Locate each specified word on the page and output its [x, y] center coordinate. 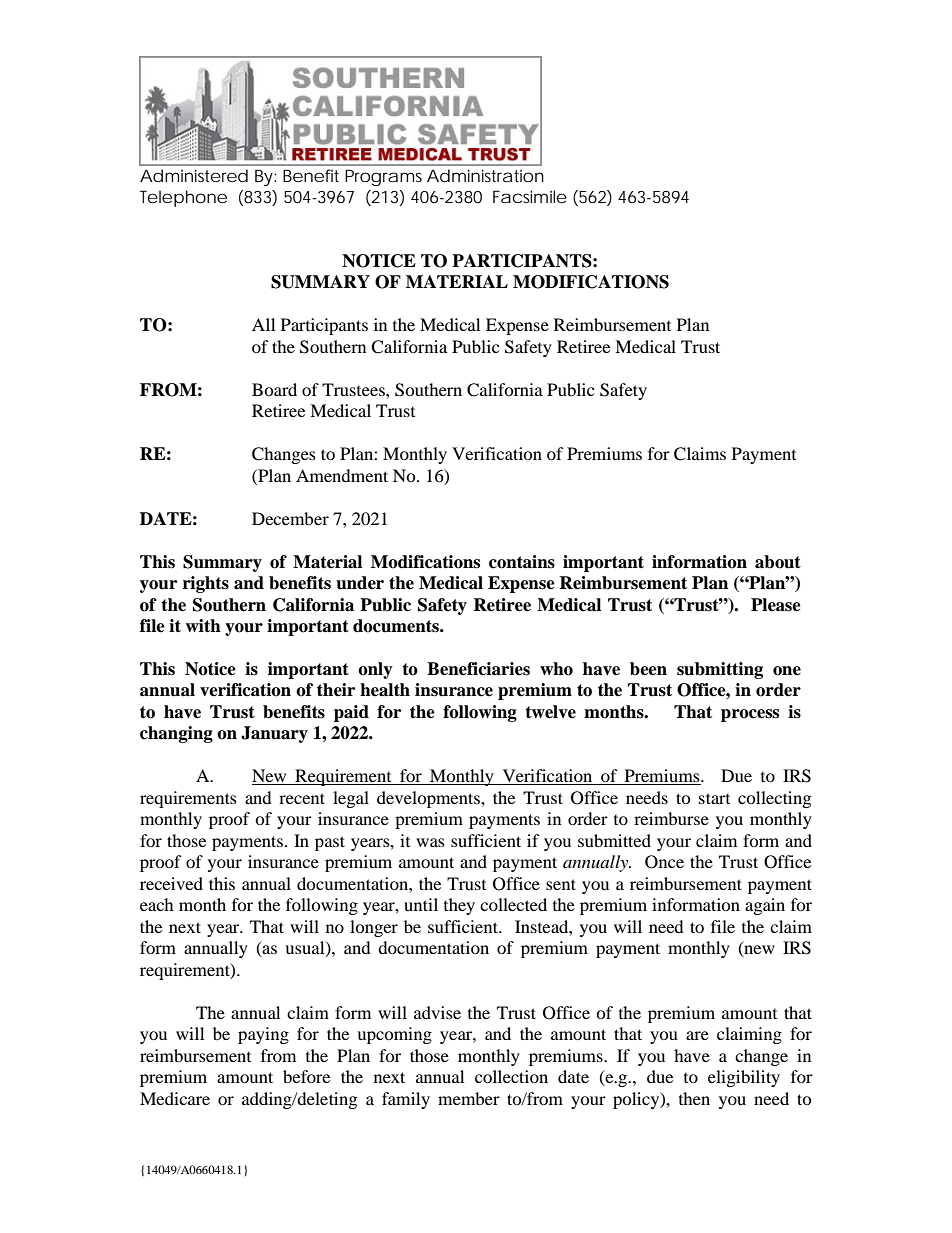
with [203, 626]
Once [664, 862]
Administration [485, 175]
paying [263, 1035]
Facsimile [530, 196]
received [171, 883]
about [778, 562]
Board [274, 389]
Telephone [183, 198]
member [469, 1098]
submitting [720, 670]
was [430, 842]
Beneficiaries [478, 669]
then [694, 1098]
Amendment [342, 475]
